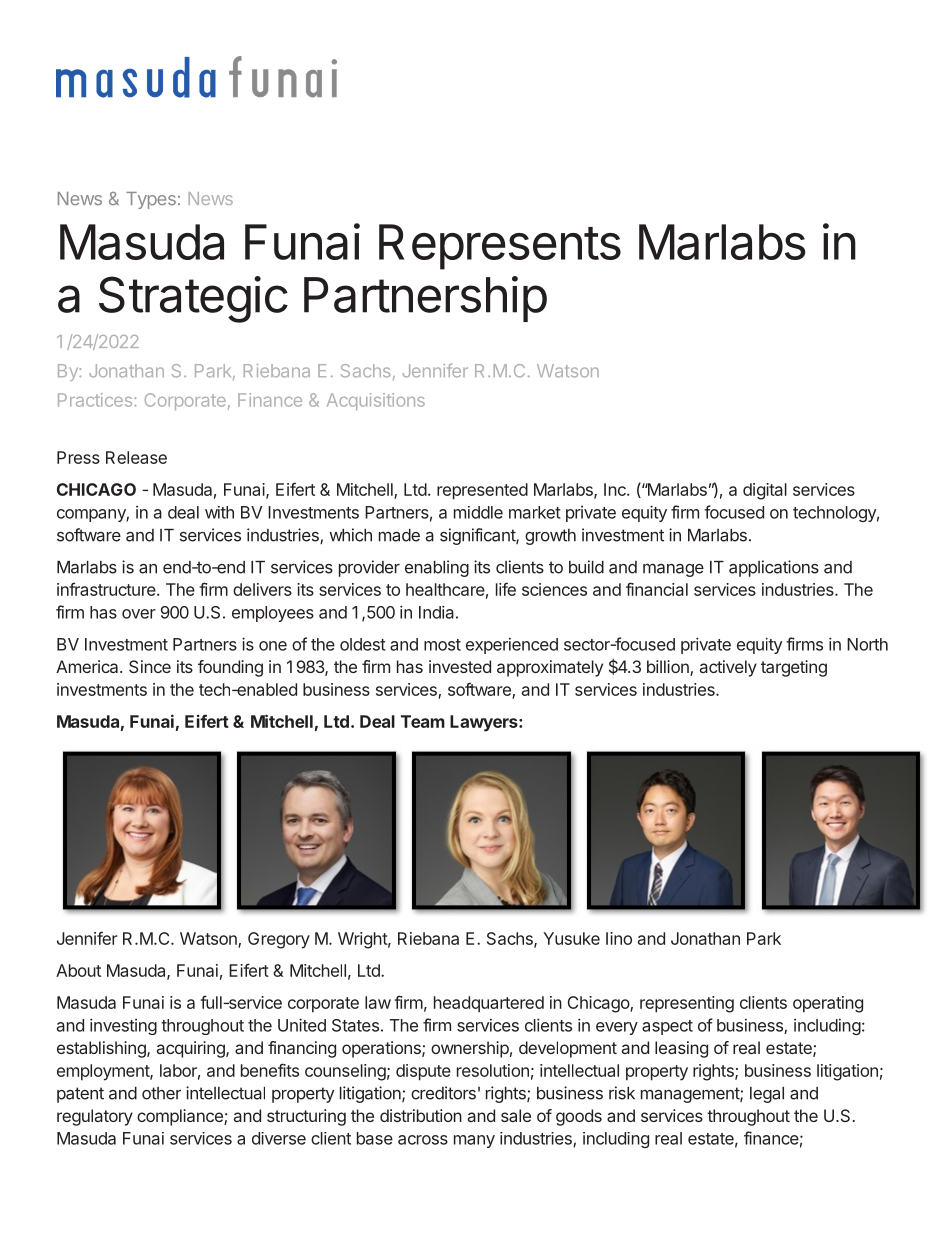 Image resolution: width=952 pixels, height=1233 pixels. Describe the element at coordinates (279, 940) in the page. I see `Gregory` at that location.
